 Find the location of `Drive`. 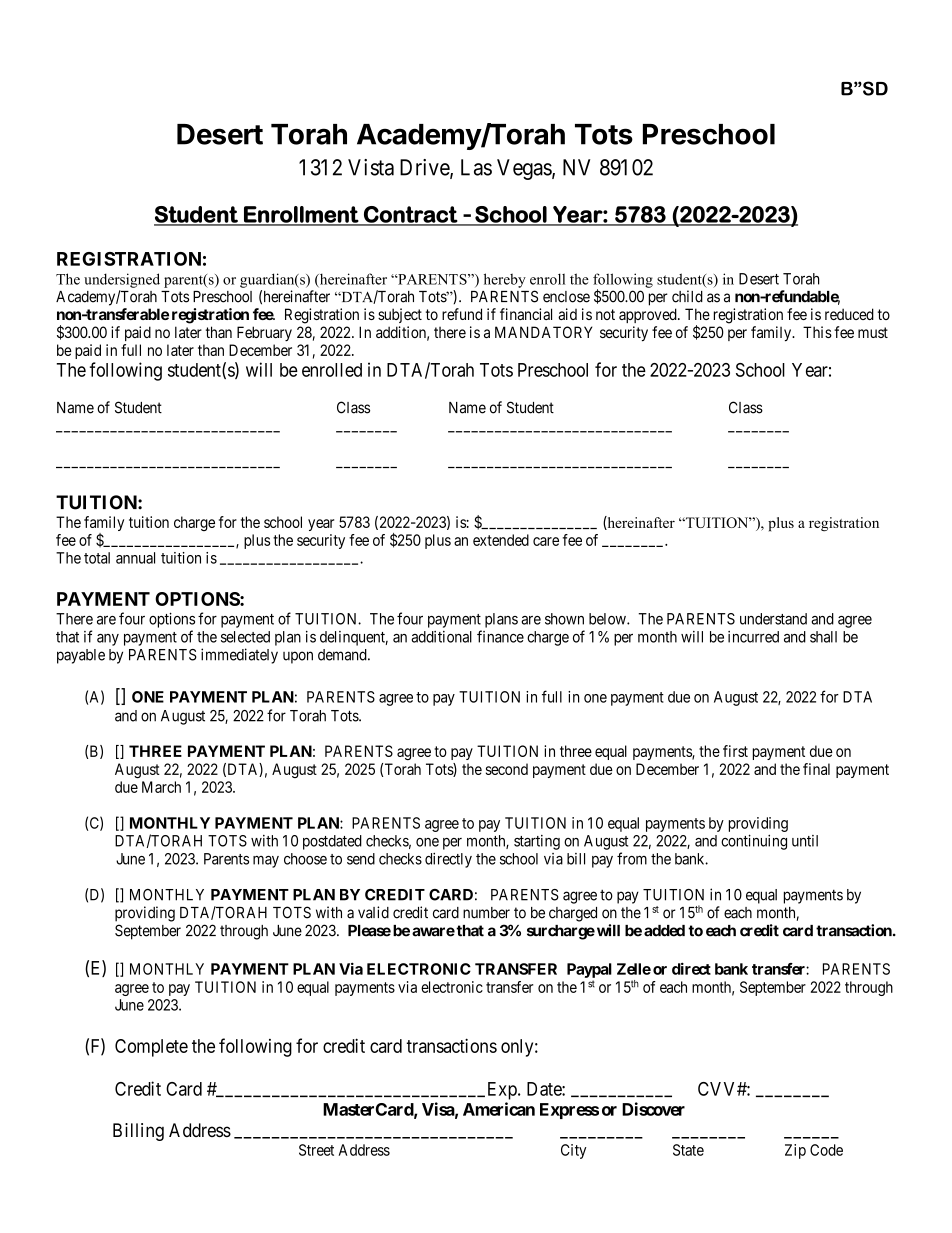

Drive is located at coordinates (425, 168).
